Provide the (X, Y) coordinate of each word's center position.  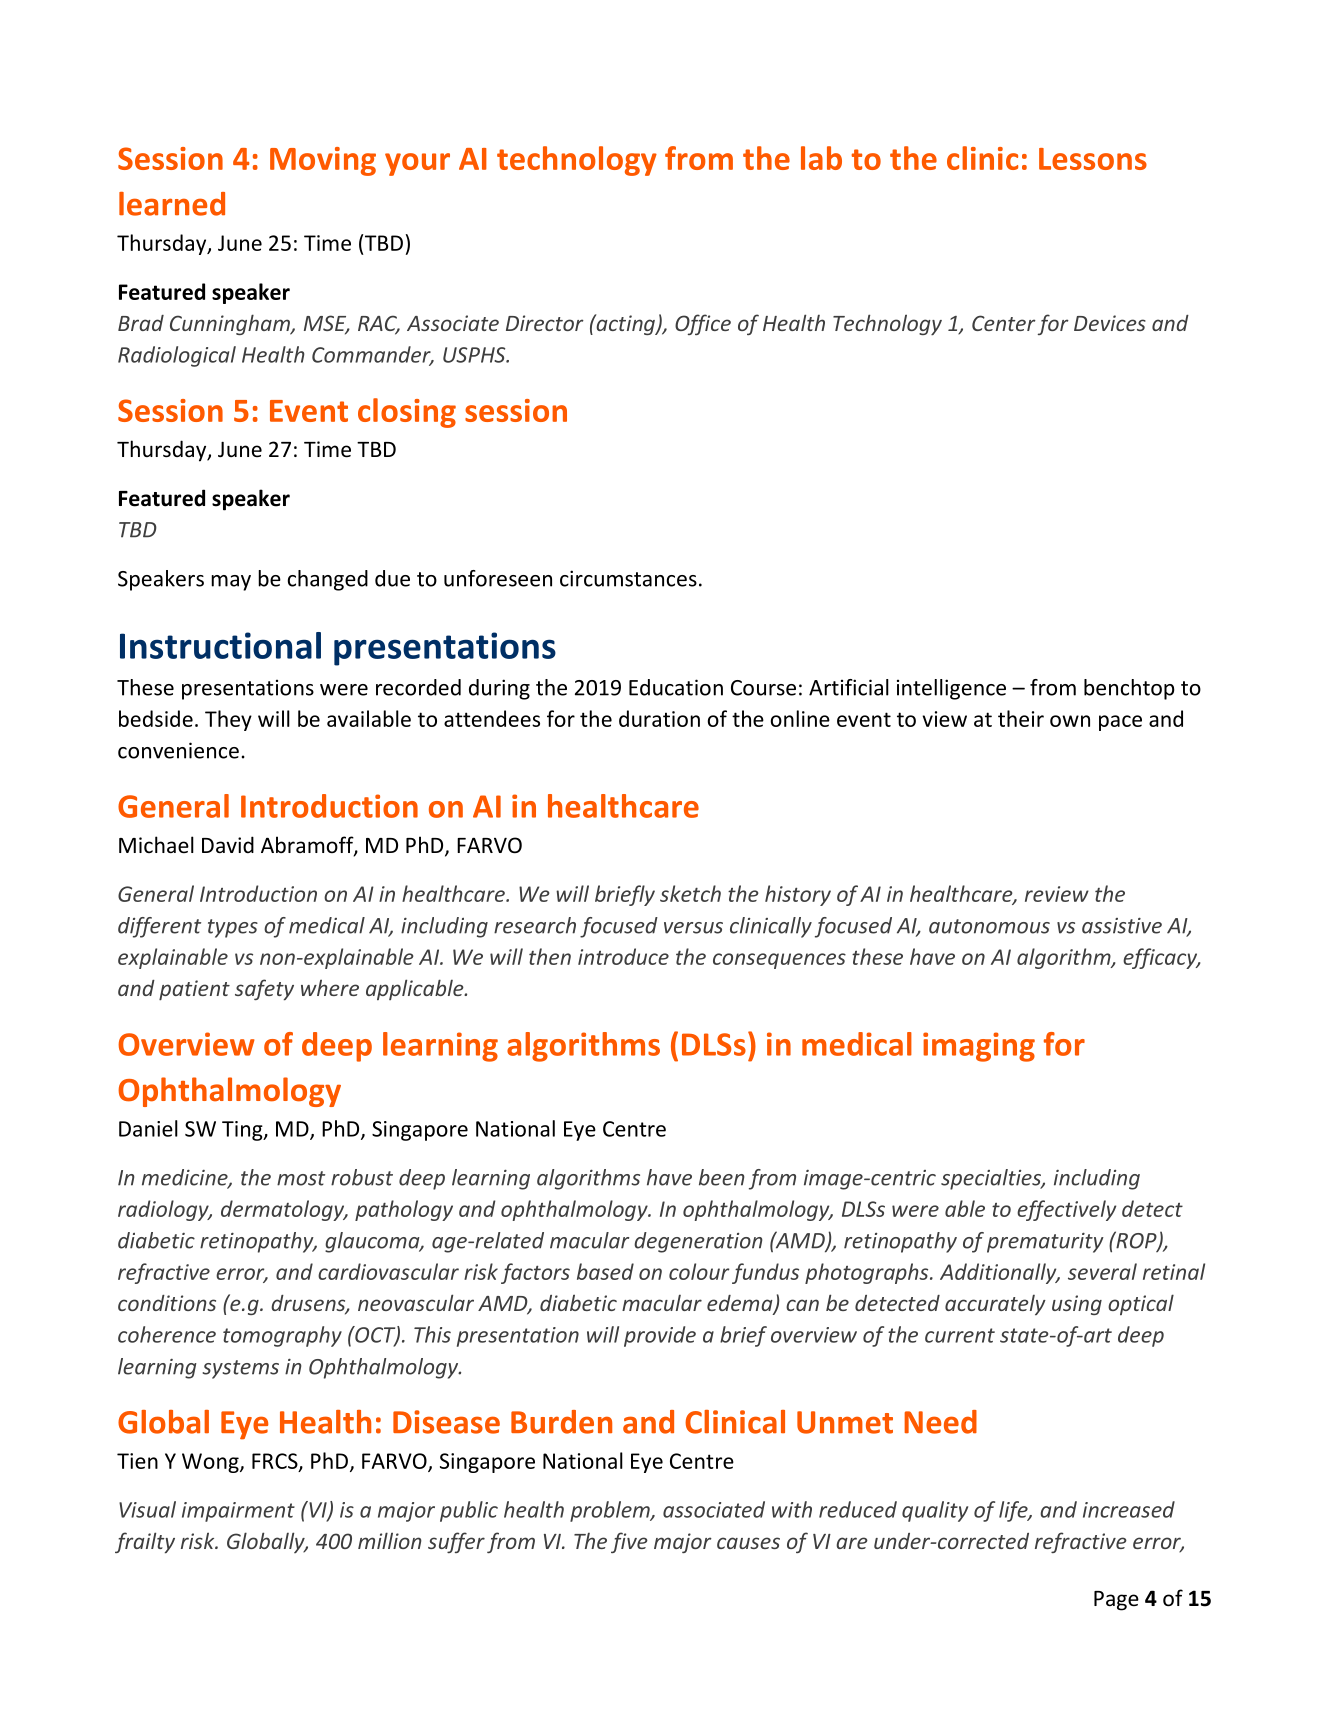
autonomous (989, 926)
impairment (238, 1512)
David (228, 844)
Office (703, 324)
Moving (323, 161)
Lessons (1093, 159)
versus (693, 928)
